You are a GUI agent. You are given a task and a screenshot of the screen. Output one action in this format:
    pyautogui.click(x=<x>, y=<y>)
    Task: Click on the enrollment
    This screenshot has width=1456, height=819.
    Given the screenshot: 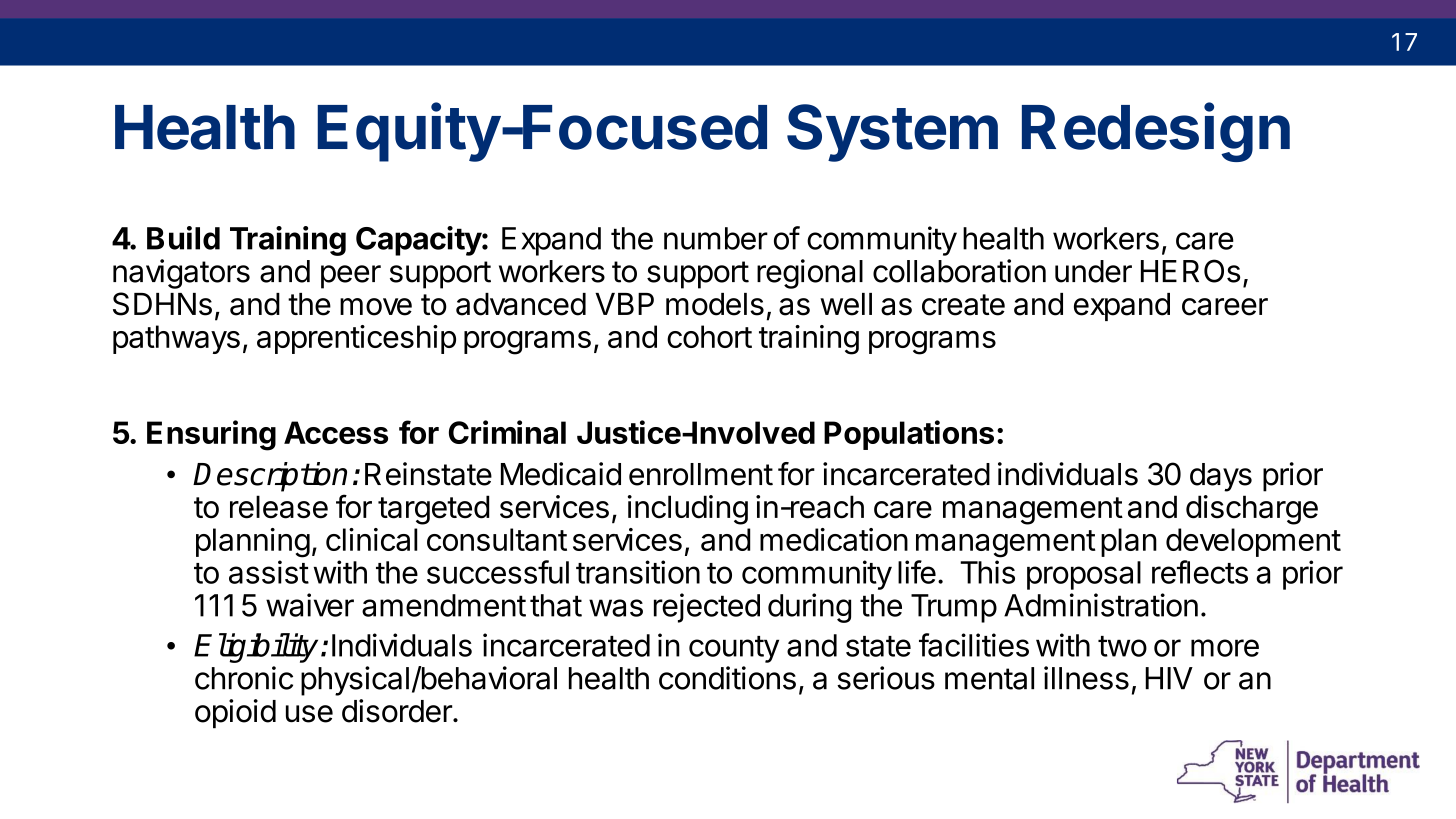 What is the action you would take?
    pyautogui.click(x=701, y=474)
